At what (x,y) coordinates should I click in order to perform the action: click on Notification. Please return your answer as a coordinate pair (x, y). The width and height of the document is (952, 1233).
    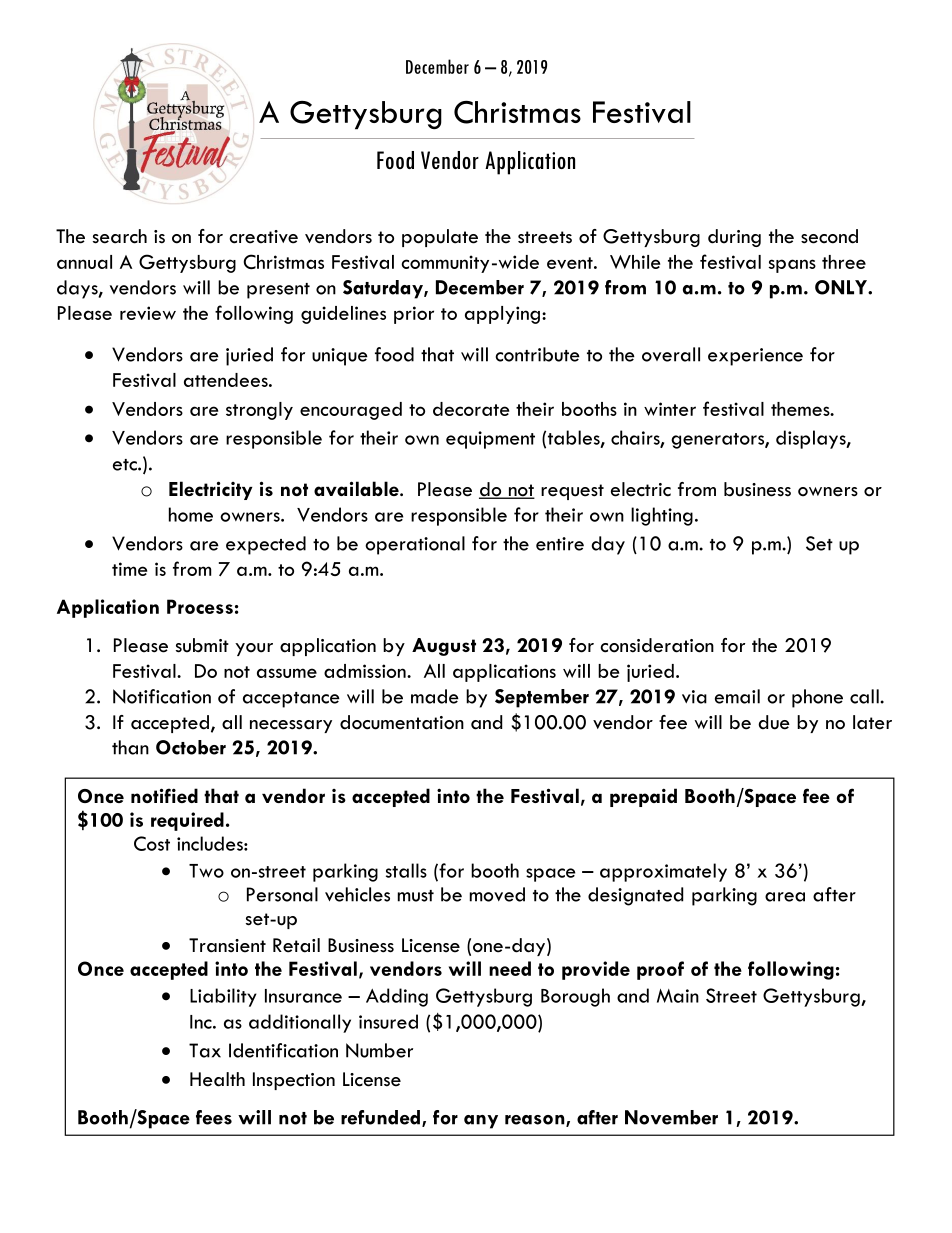
    Looking at the image, I should click on (162, 696).
